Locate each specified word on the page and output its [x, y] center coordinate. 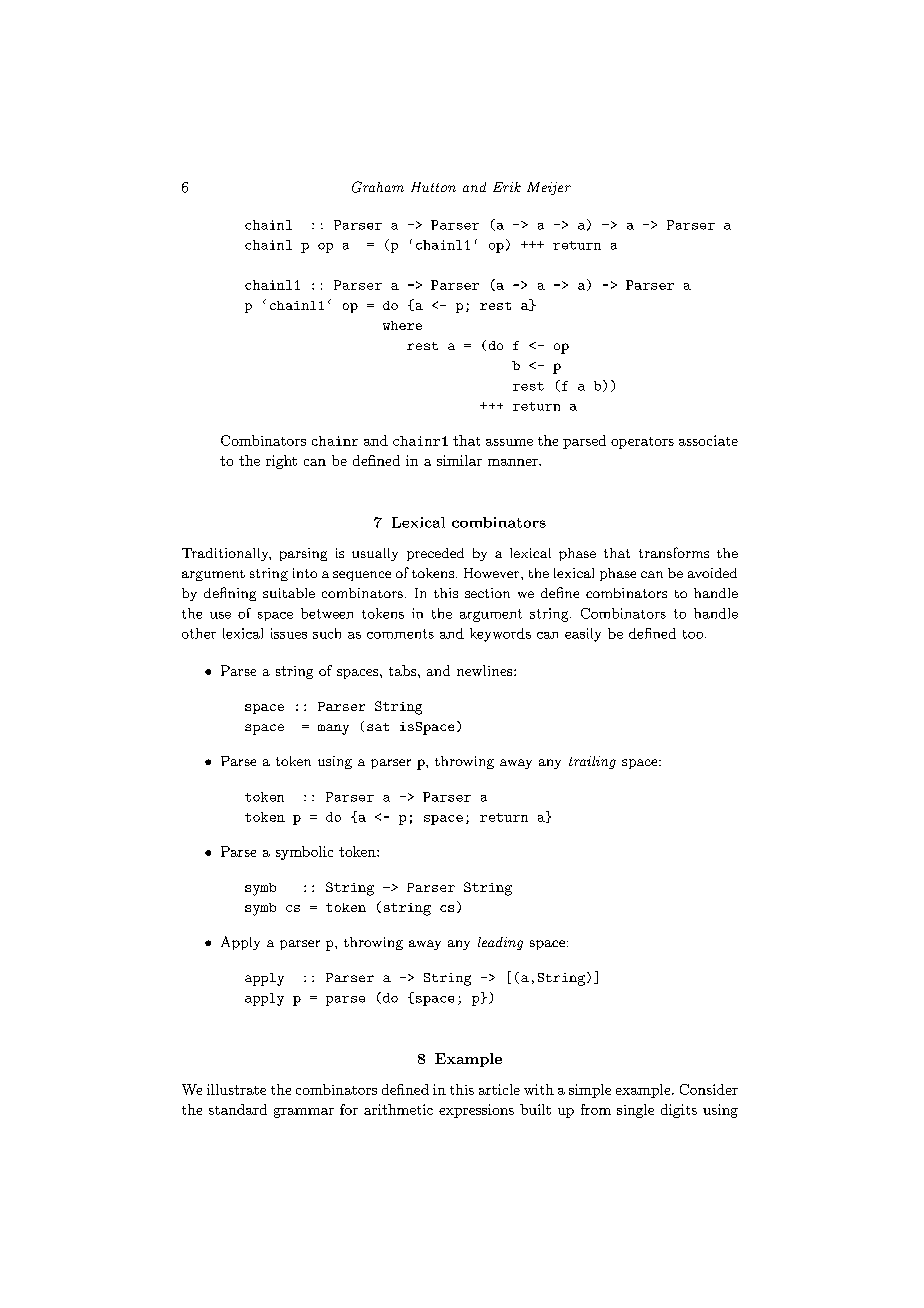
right [281, 462]
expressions [476, 1111]
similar [459, 460]
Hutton [433, 187]
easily [583, 635]
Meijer [549, 188]
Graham [378, 187]
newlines [486, 670]
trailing [592, 762]
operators [642, 443]
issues [289, 633]
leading [500, 943]
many [333, 729]
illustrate [236, 1089]
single [635, 1111]
